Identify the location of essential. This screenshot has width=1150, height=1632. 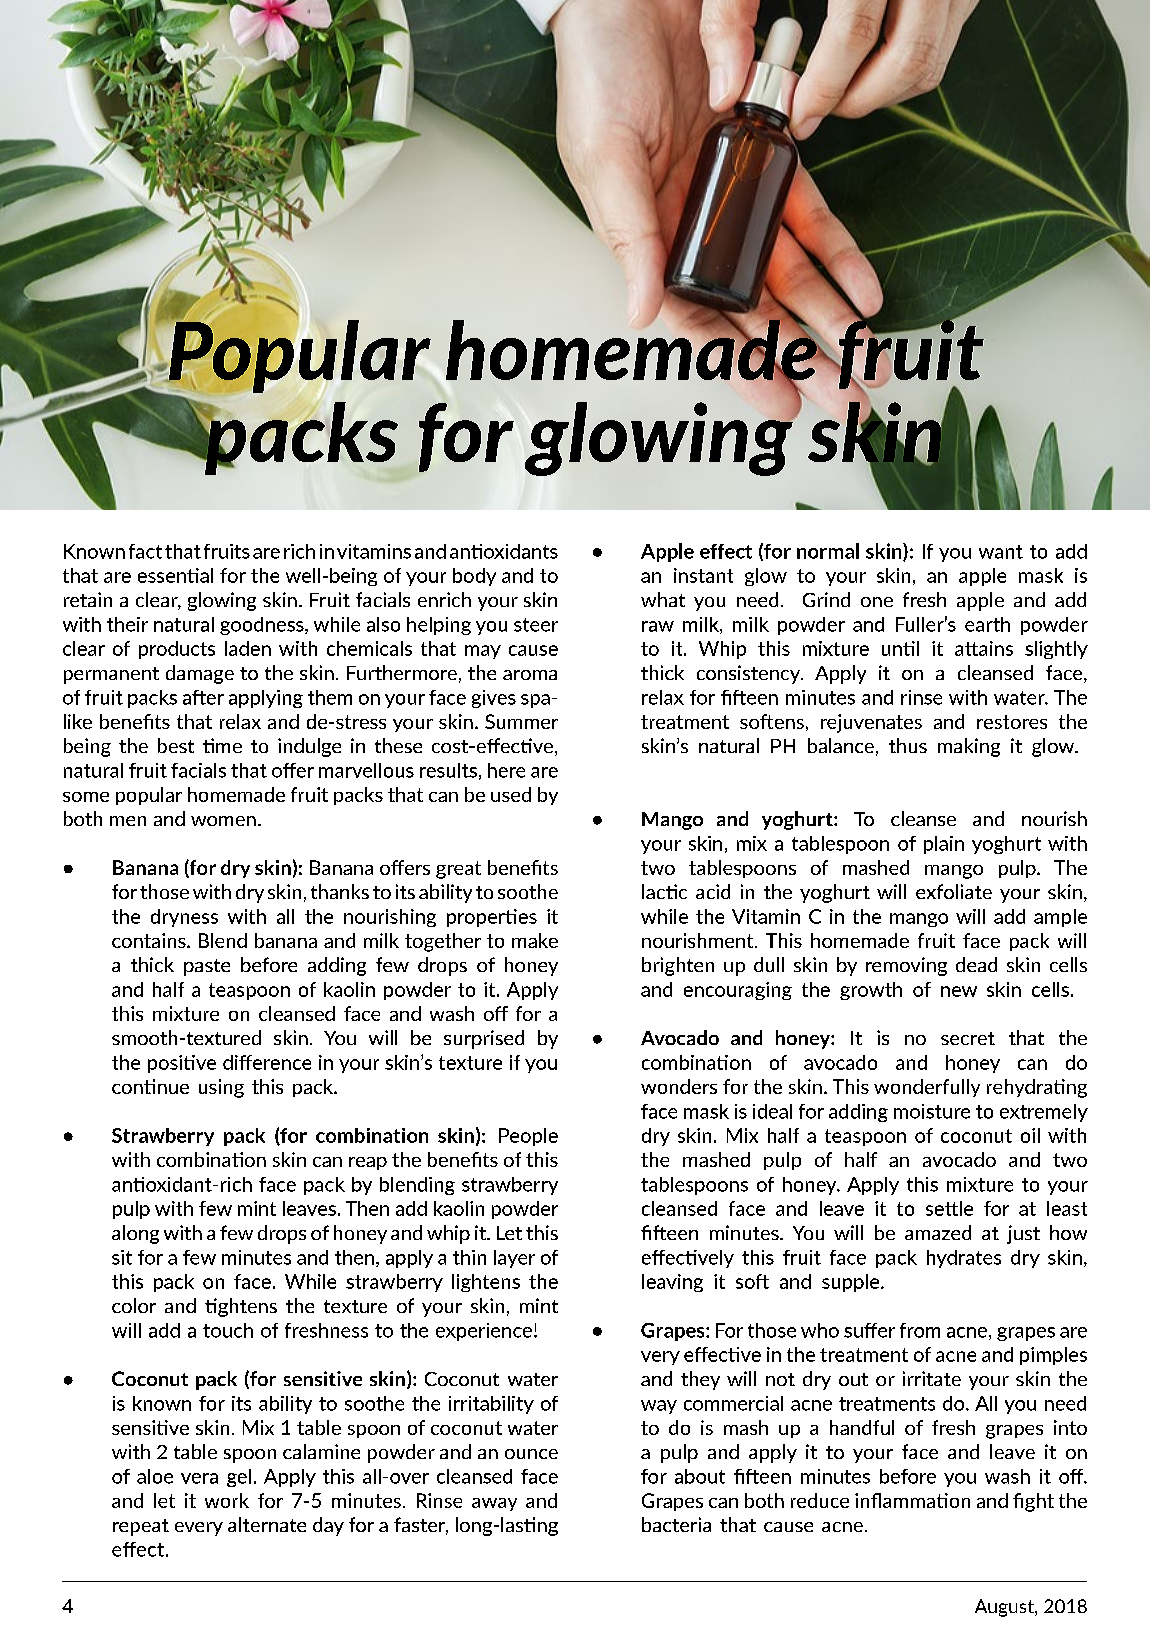
(175, 575).
